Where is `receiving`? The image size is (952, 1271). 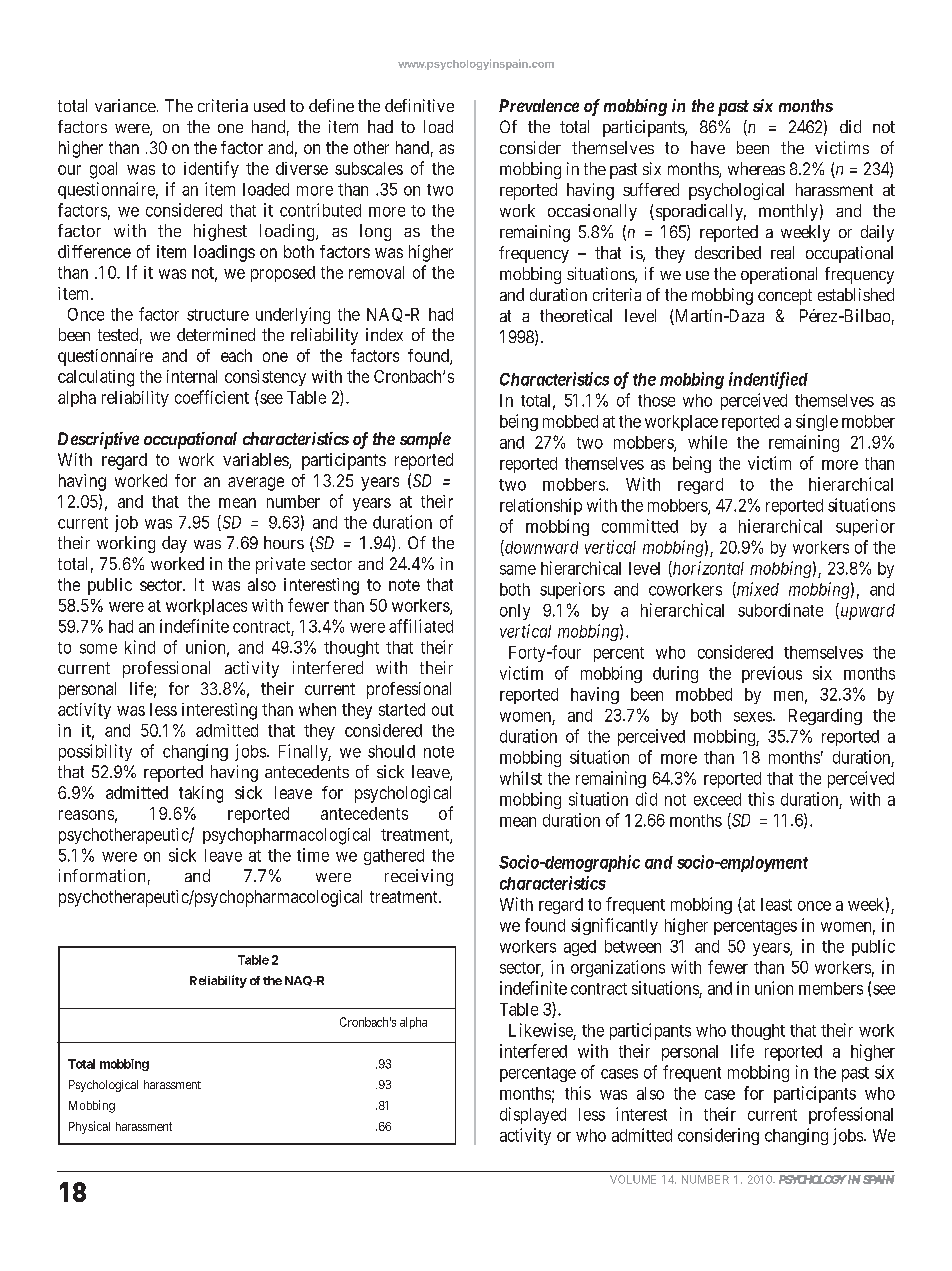
receiving is located at coordinates (419, 877).
